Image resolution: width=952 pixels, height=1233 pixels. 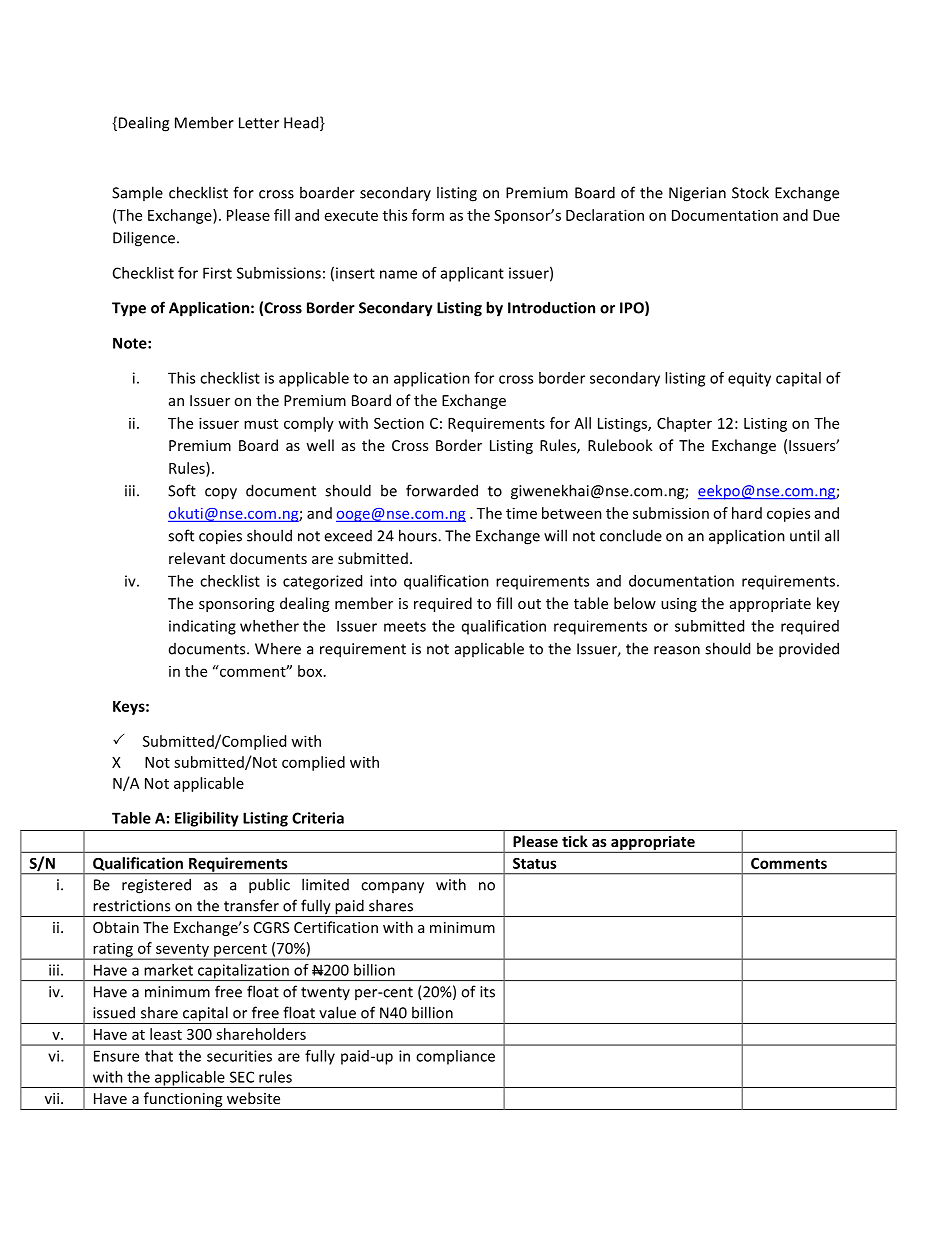 What do you see at coordinates (159, 1056) in the screenshot?
I see `that` at bounding box center [159, 1056].
